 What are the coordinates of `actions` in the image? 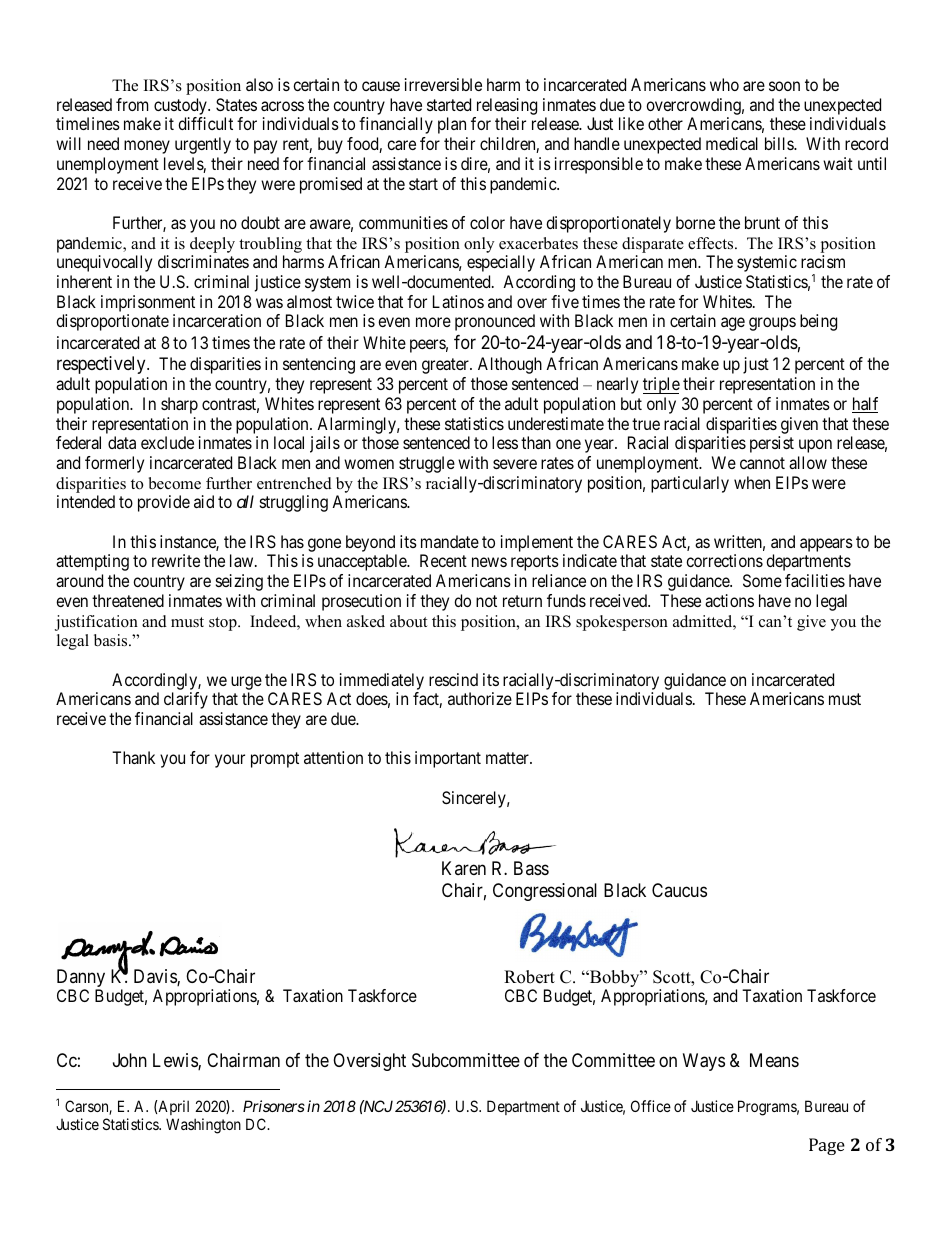 It's located at (729, 600).
